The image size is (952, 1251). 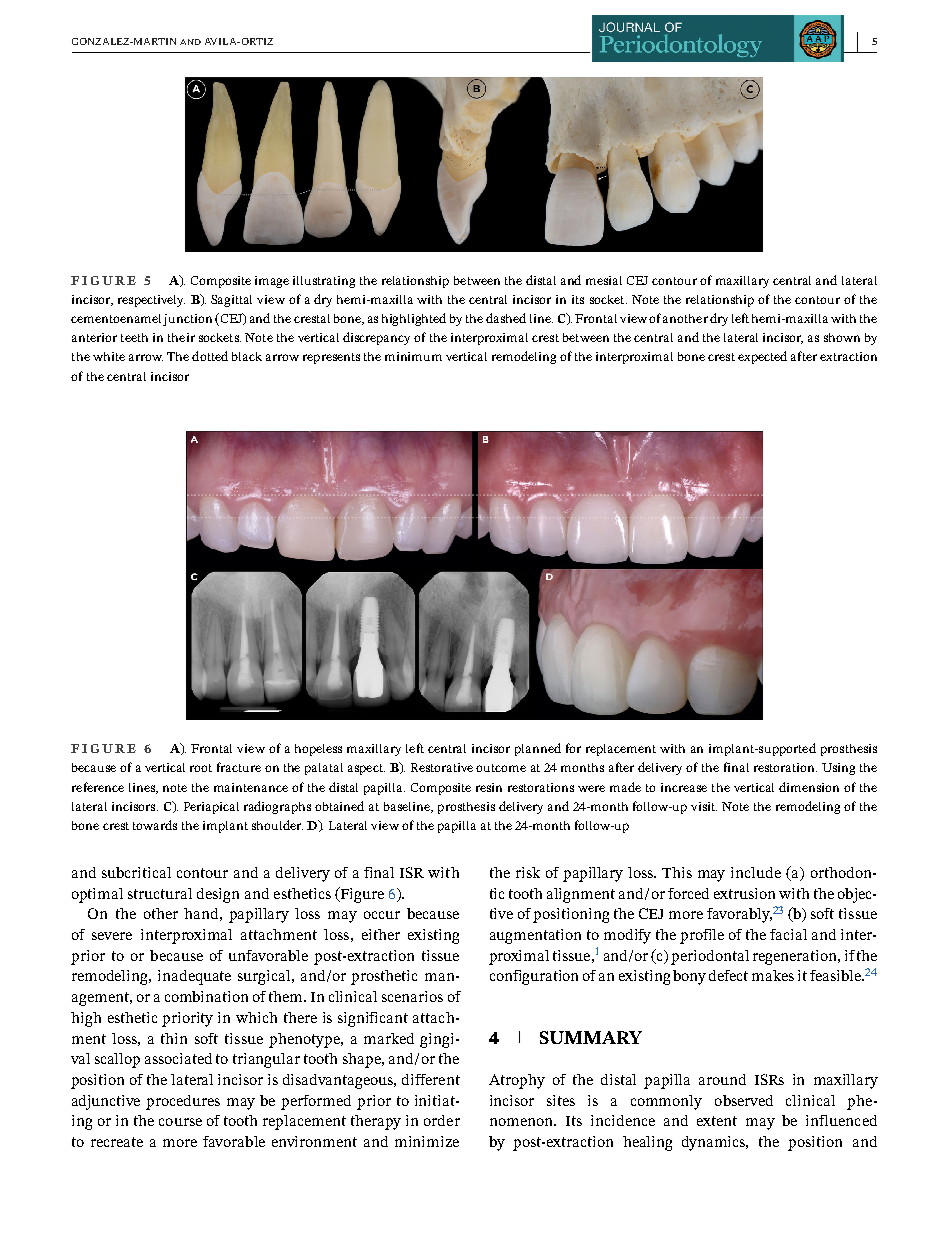 I want to click on planned, so click(x=538, y=749).
